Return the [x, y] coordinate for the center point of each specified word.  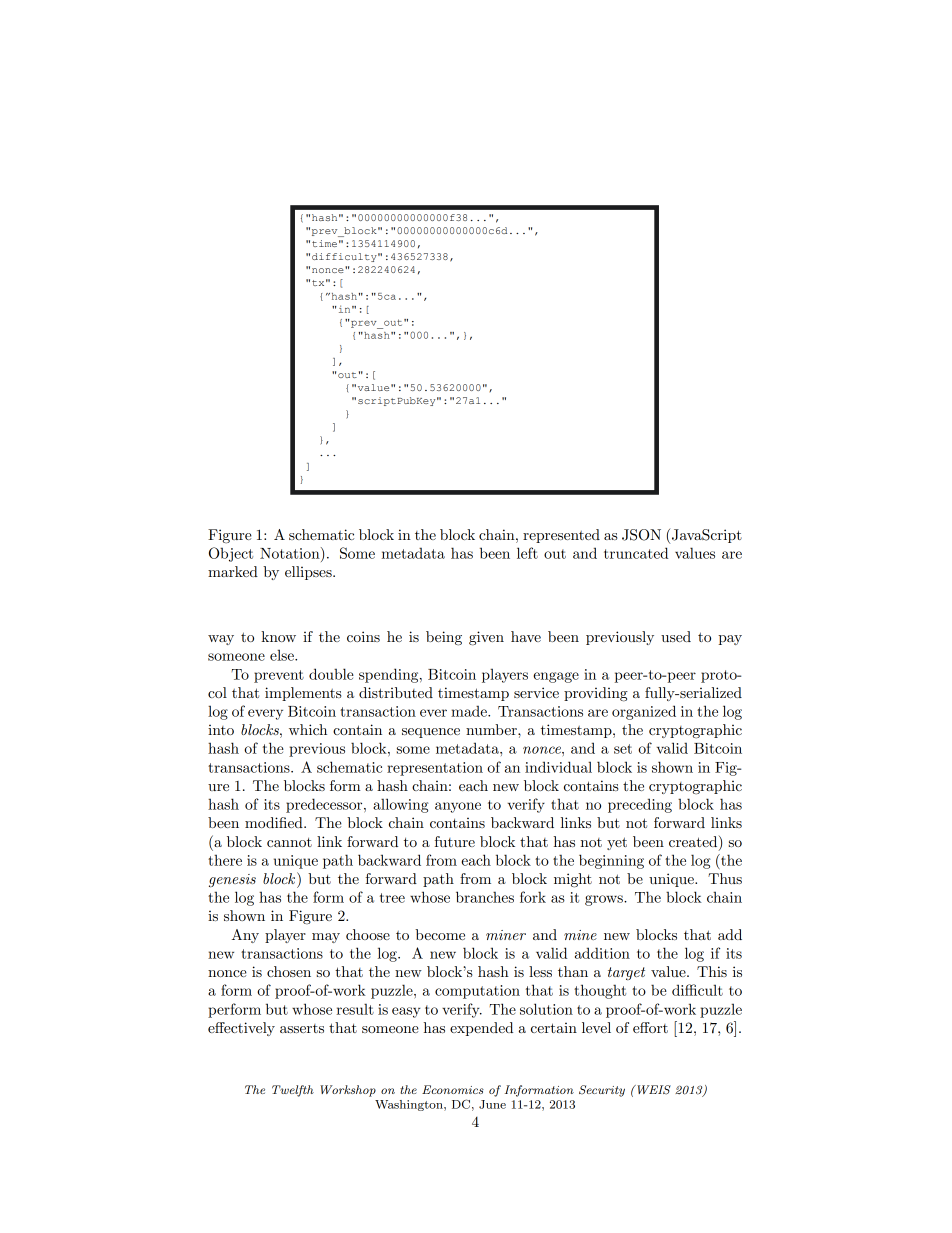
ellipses [309, 573]
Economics [453, 1089]
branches [485, 897]
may [326, 938]
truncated [636, 553]
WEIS [653, 1090]
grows [605, 900]
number [492, 729]
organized [644, 712]
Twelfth [293, 1091]
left [527, 553]
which [308, 729]
